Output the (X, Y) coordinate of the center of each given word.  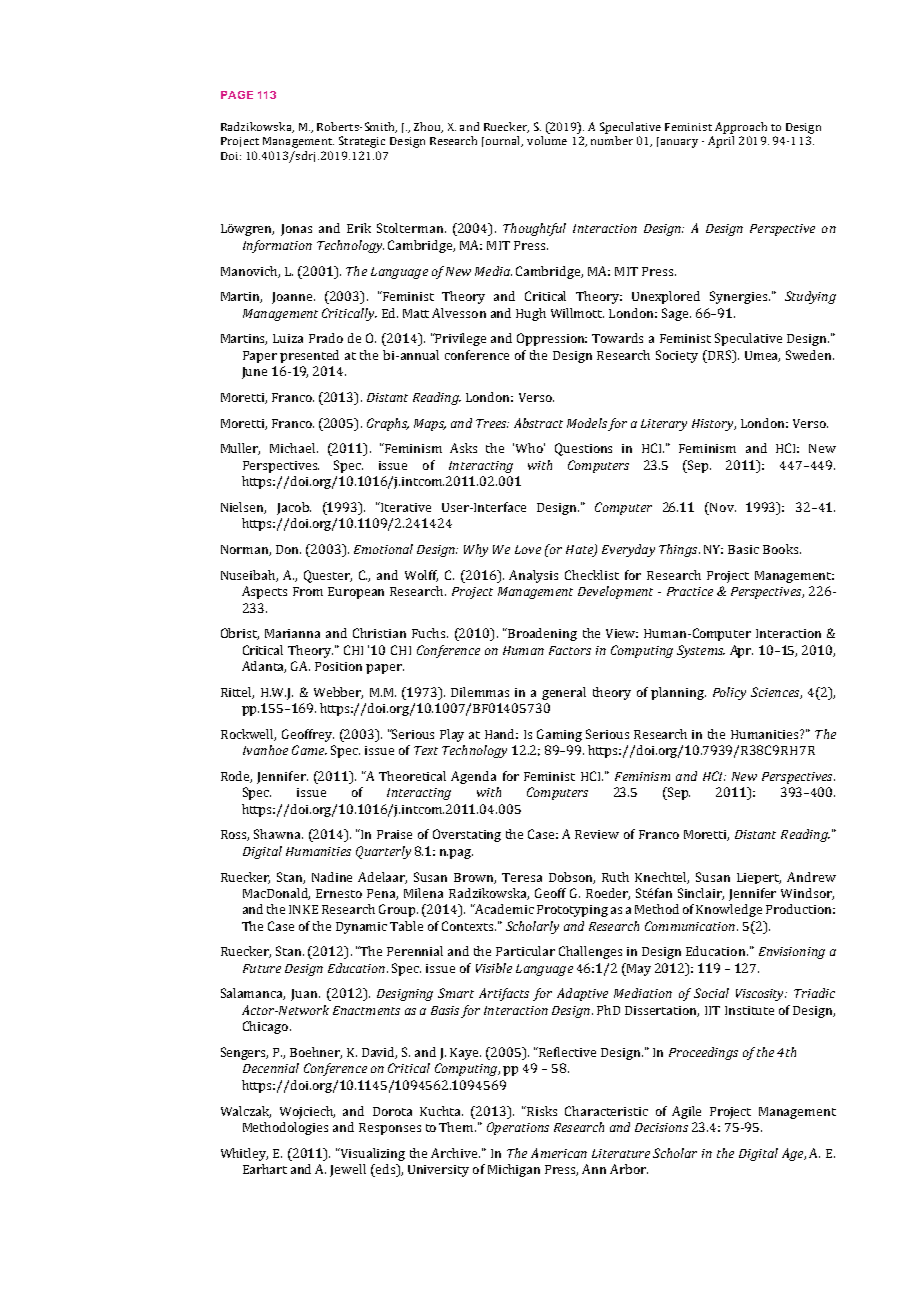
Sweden (810, 355)
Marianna (292, 633)
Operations (518, 1128)
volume (547, 140)
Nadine (332, 877)
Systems (701, 651)
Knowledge (729, 910)
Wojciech (307, 1112)
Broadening (541, 634)
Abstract (538, 423)
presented (309, 356)
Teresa (522, 877)
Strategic (362, 142)
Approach (741, 128)
